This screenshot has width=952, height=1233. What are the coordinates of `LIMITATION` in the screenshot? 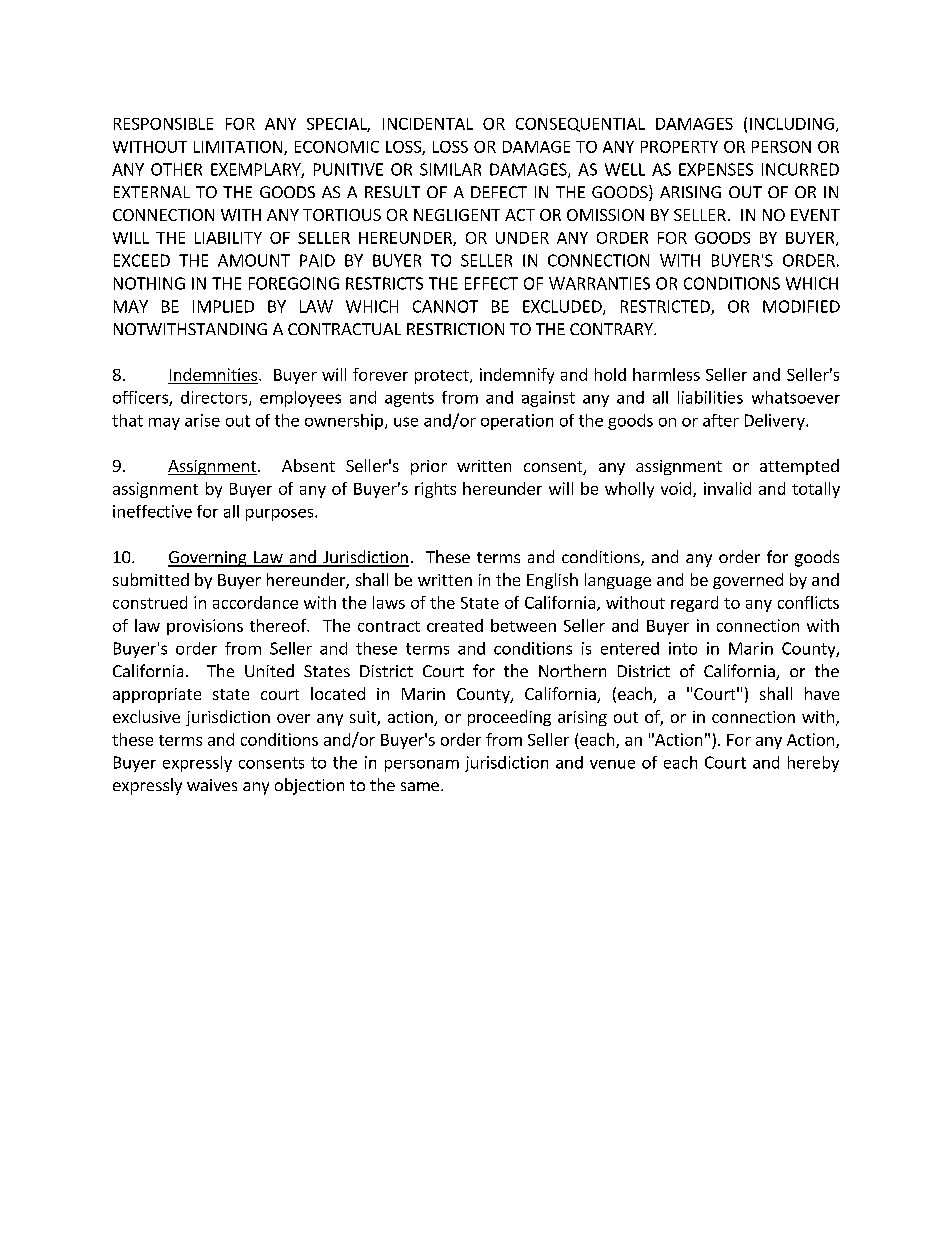 It's located at (239, 148).
